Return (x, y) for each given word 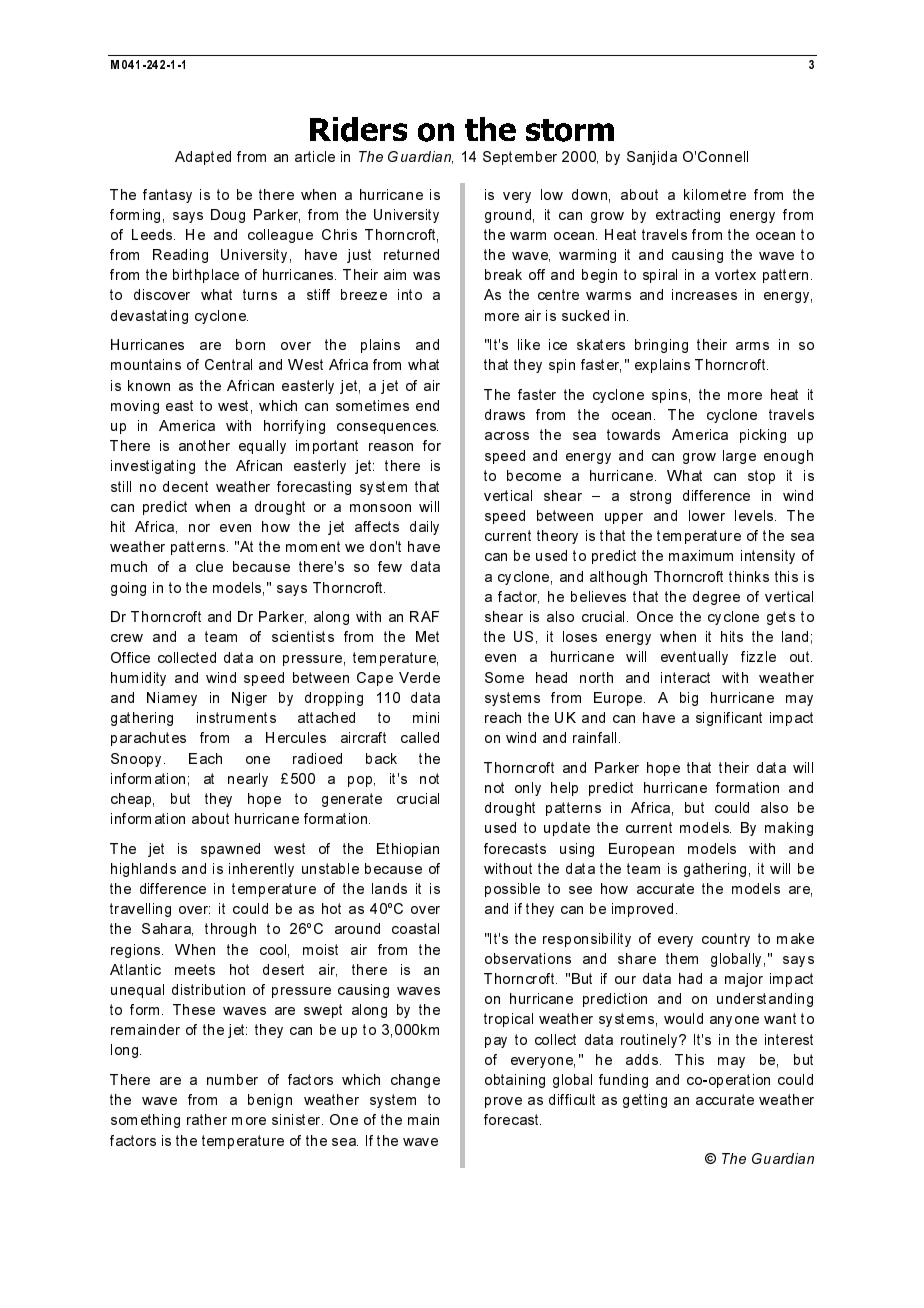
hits (732, 636)
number (232, 1079)
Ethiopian (408, 850)
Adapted (203, 158)
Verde (419, 677)
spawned (230, 850)
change (415, 1081)
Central (228, 364)
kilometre (715, 194)
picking (763, 436)
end (427, 405)
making (789, 829)
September (520, 158)
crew (127, 638)
